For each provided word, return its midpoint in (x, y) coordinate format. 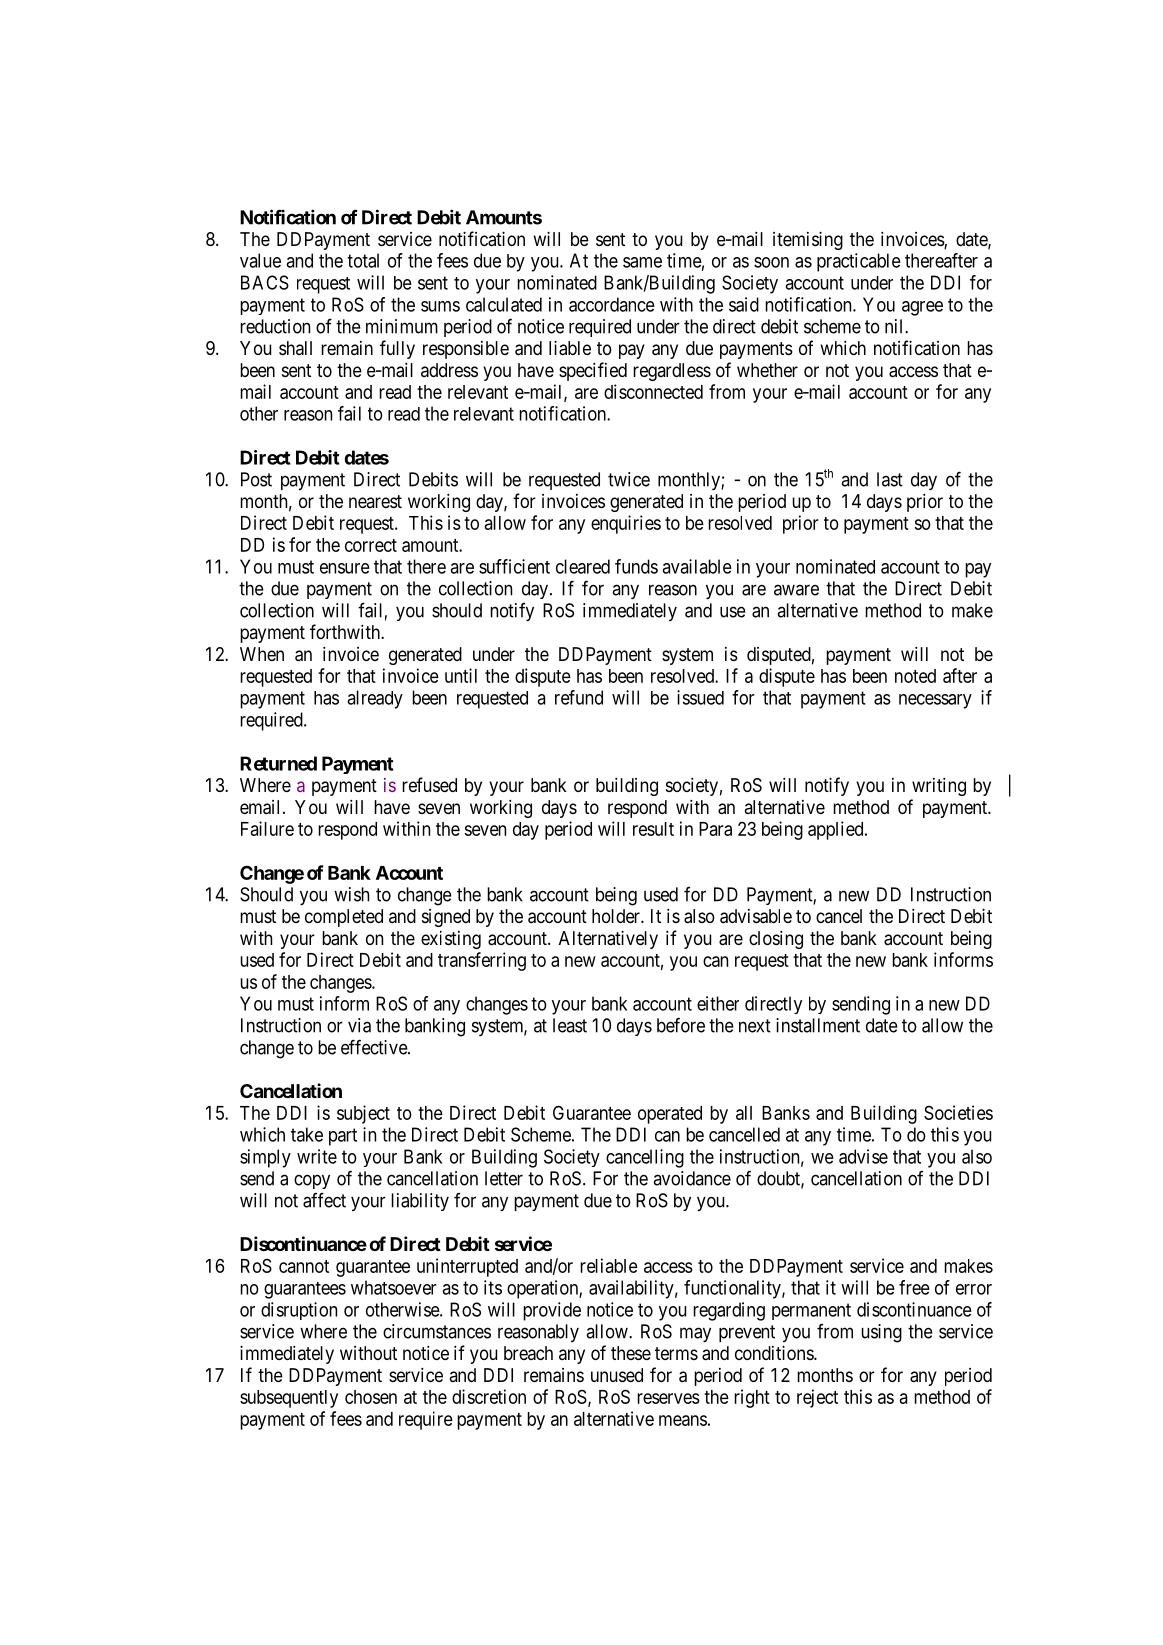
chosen (371, 1397)
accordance (612, 304)
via (359, 1025)
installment (818, 1025)
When (262, 654)
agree (922, 308)
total (363, 260)
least (570, 1025)
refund (579, 697)
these (631, 1353)
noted (915, 676)
